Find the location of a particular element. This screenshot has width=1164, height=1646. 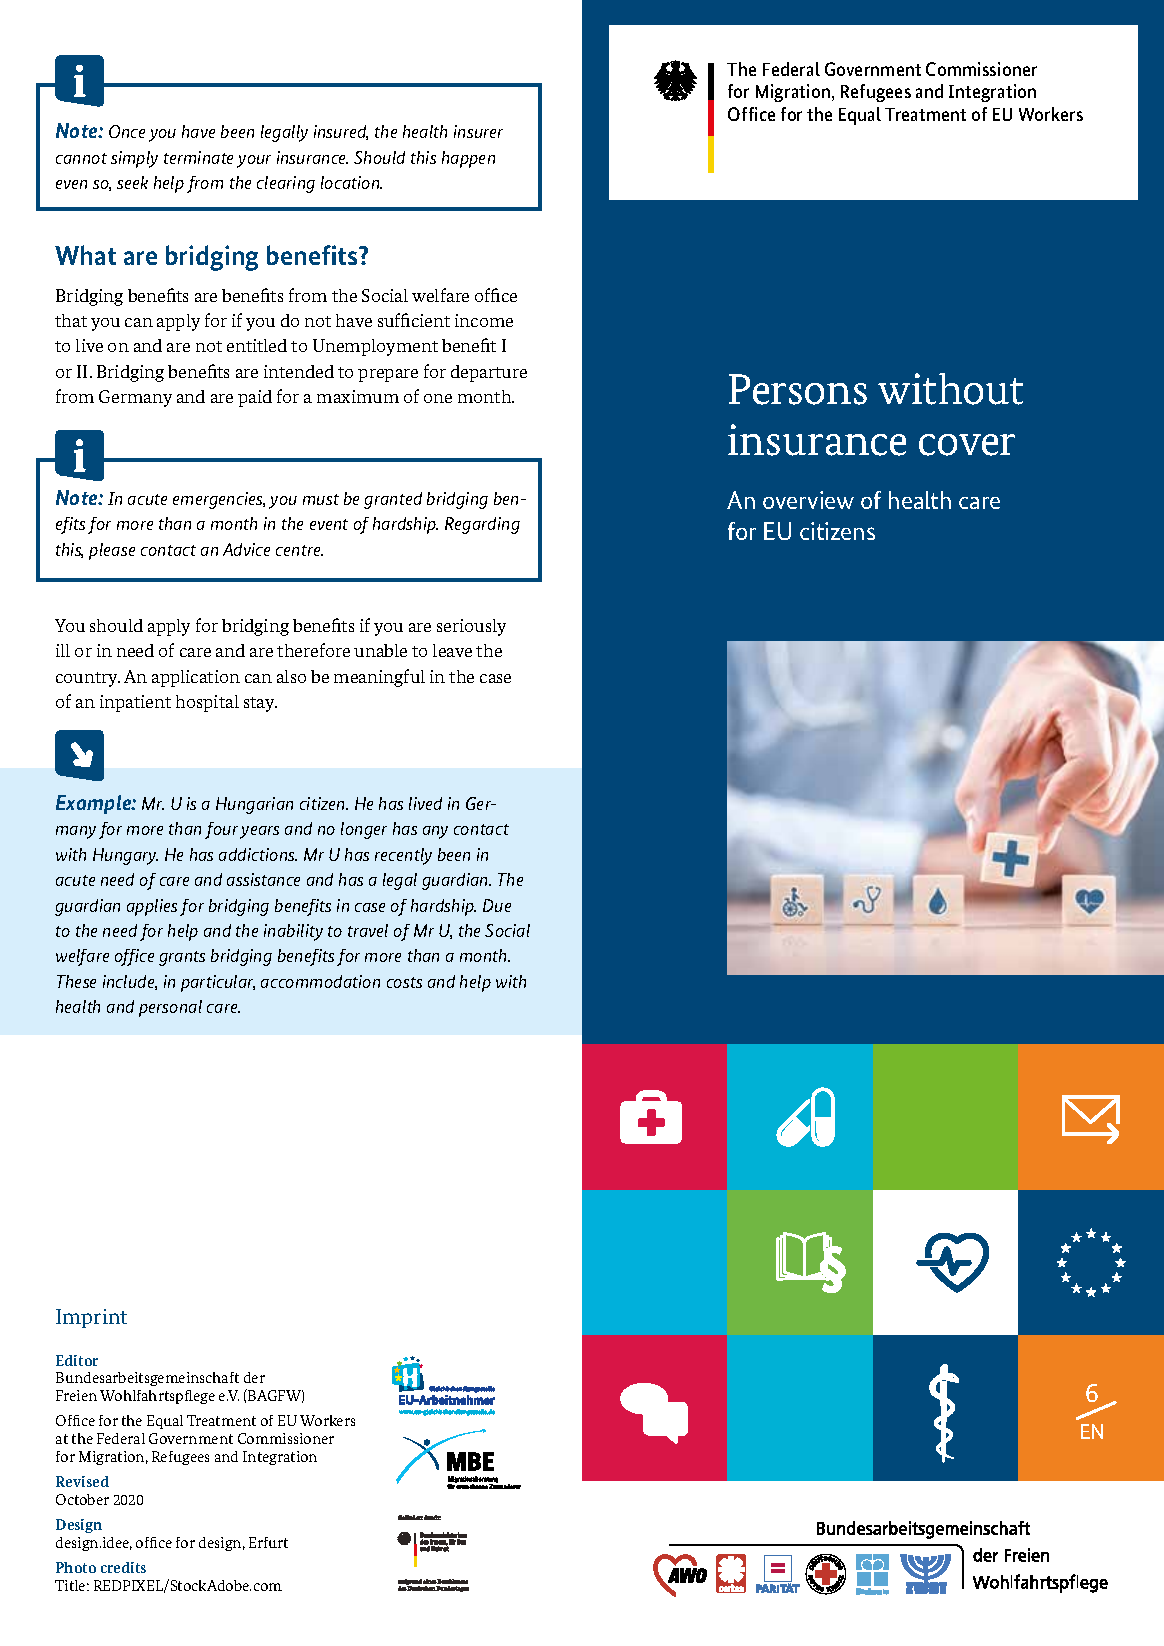

Due is located at coordinates (497, 905).
